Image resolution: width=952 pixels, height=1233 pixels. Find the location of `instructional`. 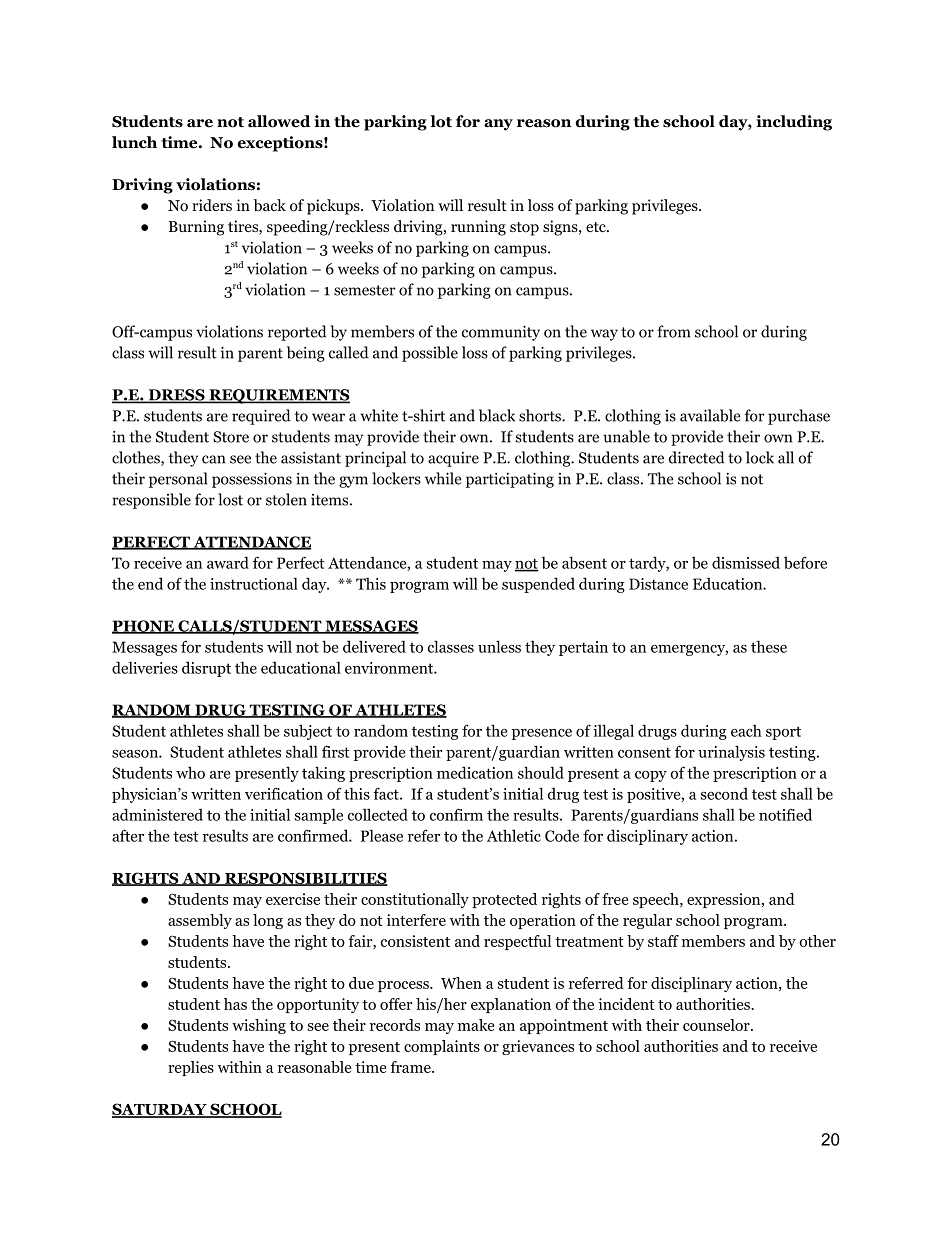

instructional is located at coordinates (254, 583).
